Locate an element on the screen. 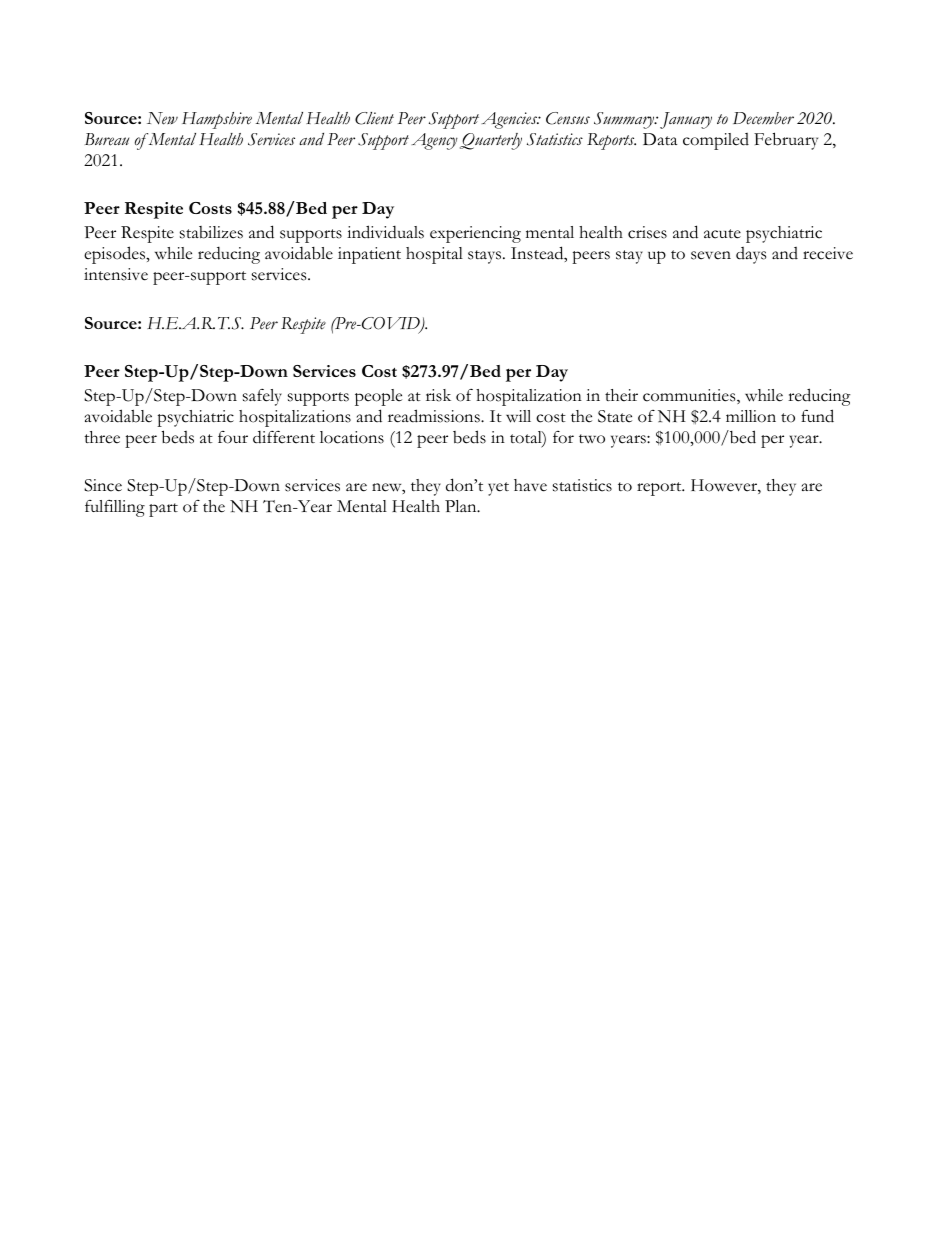 The height and width of the screenshot is (1233, 952). compiled is located at coordinates (716, 141).
